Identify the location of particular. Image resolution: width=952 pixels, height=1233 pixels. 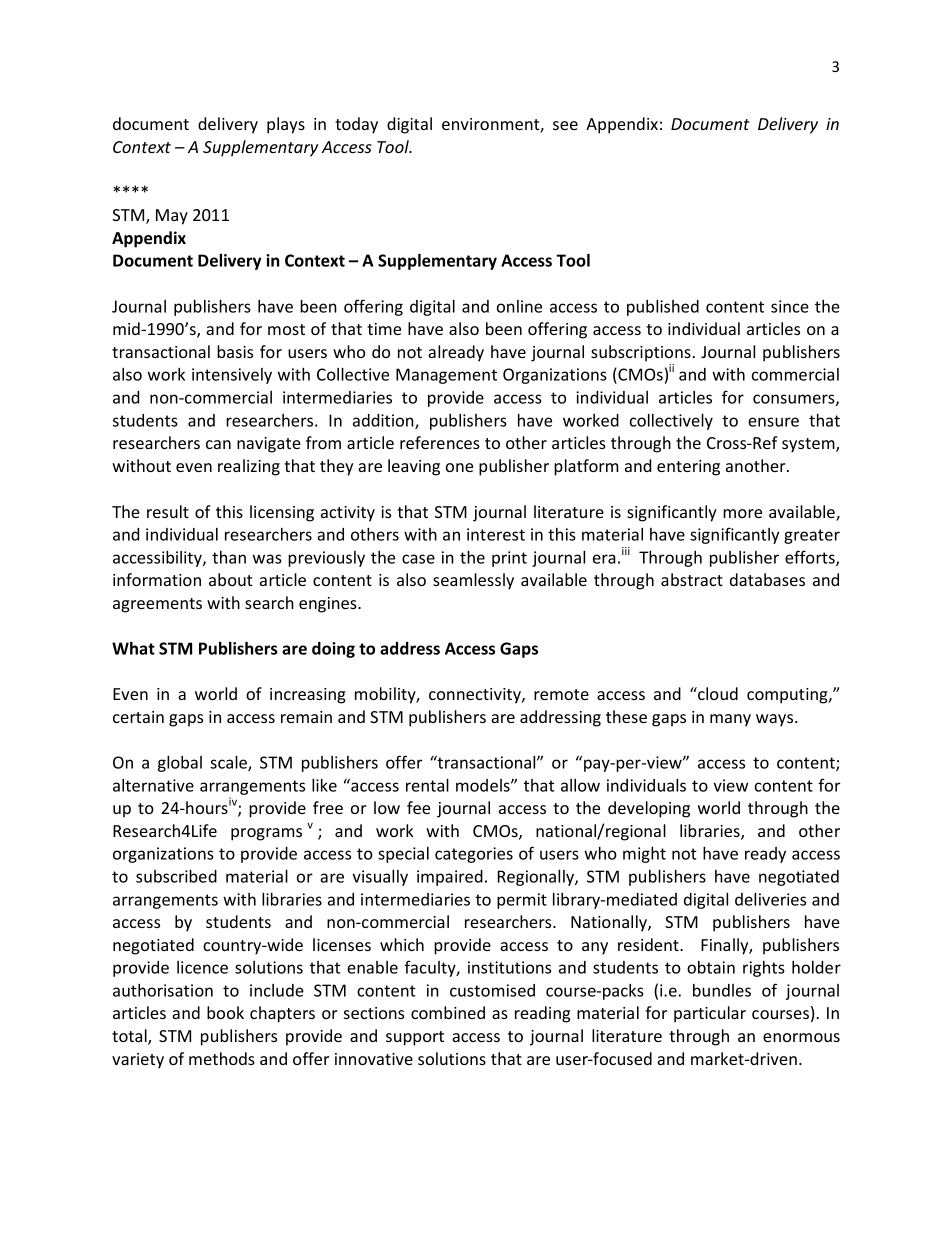
(710, 1014).
